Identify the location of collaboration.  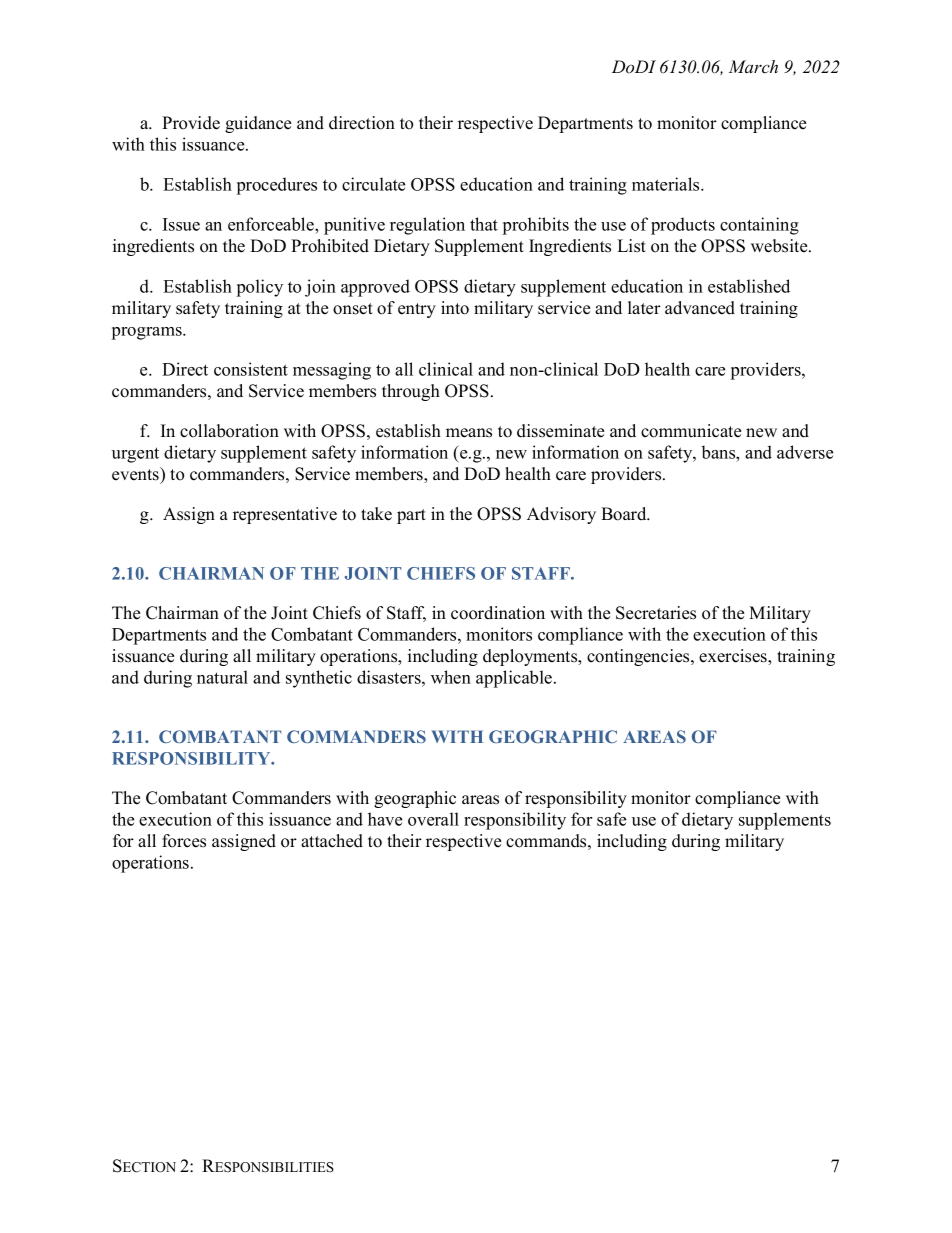
(229, 431).
